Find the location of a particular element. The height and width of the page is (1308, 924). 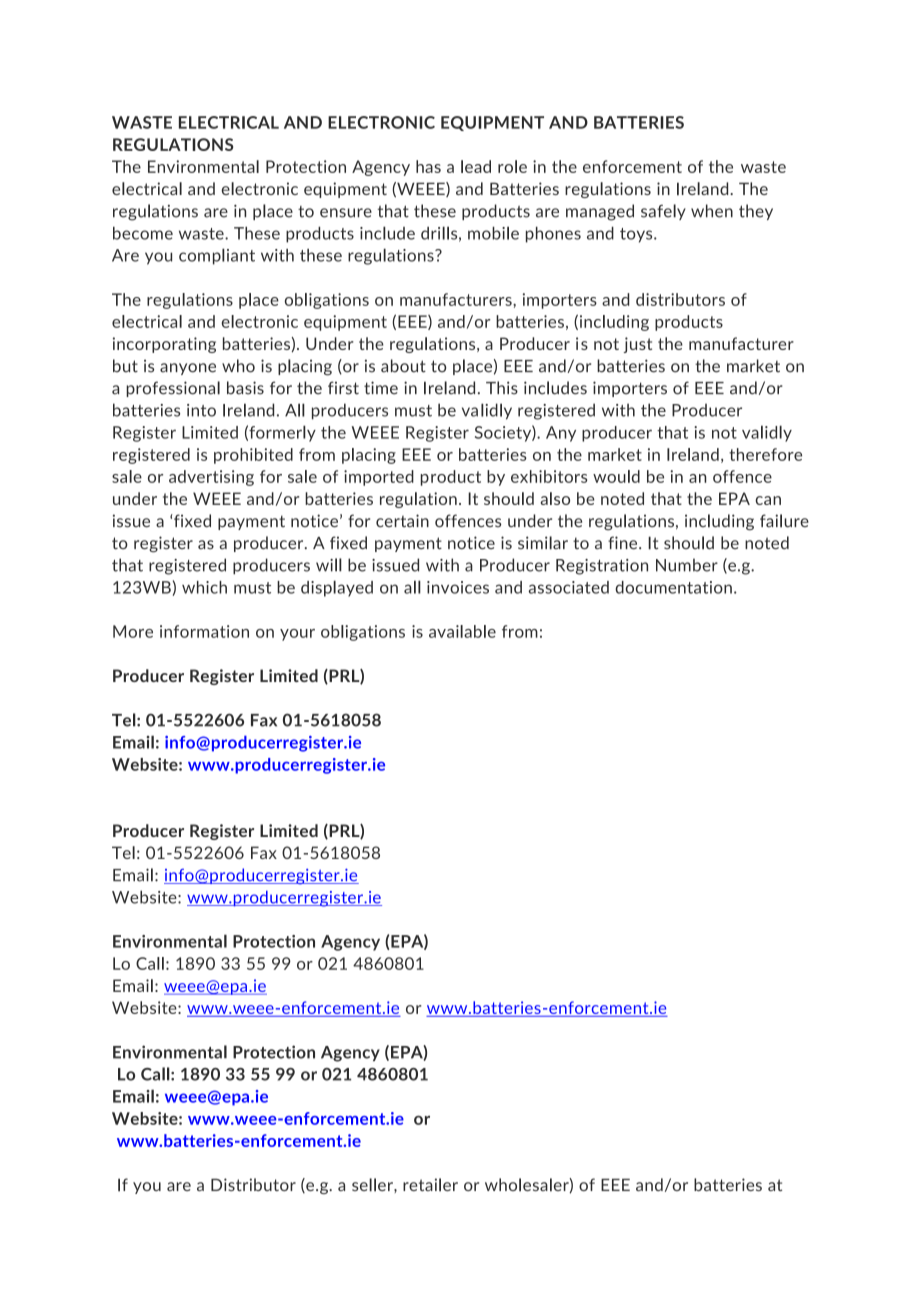

retailer is located at coordinates (430, 1185).
